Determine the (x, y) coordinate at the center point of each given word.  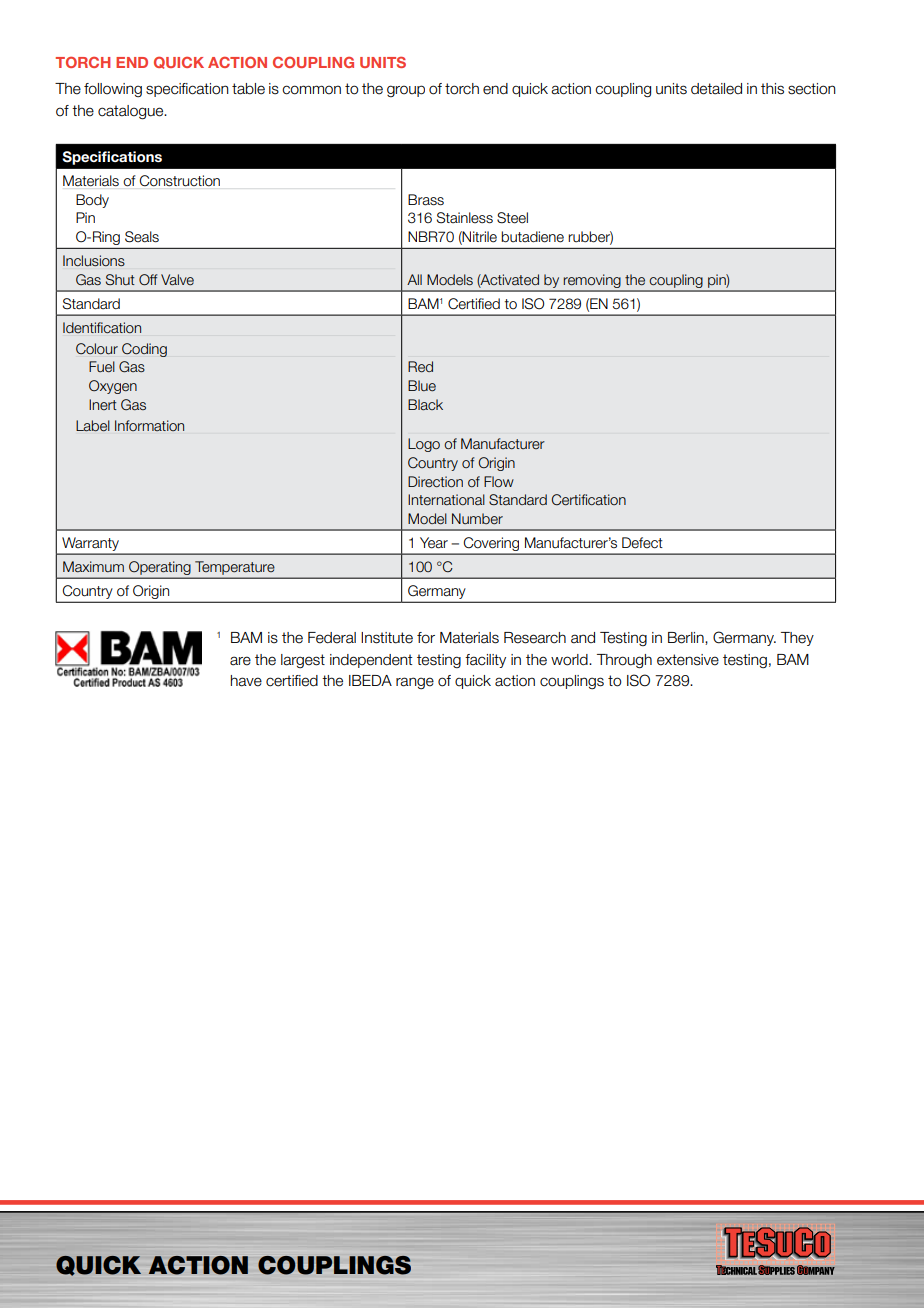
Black (425, 404)
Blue (422, 386)
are (240, 661)
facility (485, 661)
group (406, 91)
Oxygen (113, 387)
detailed (716, 89)
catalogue (132, 112)
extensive (688, 660)
